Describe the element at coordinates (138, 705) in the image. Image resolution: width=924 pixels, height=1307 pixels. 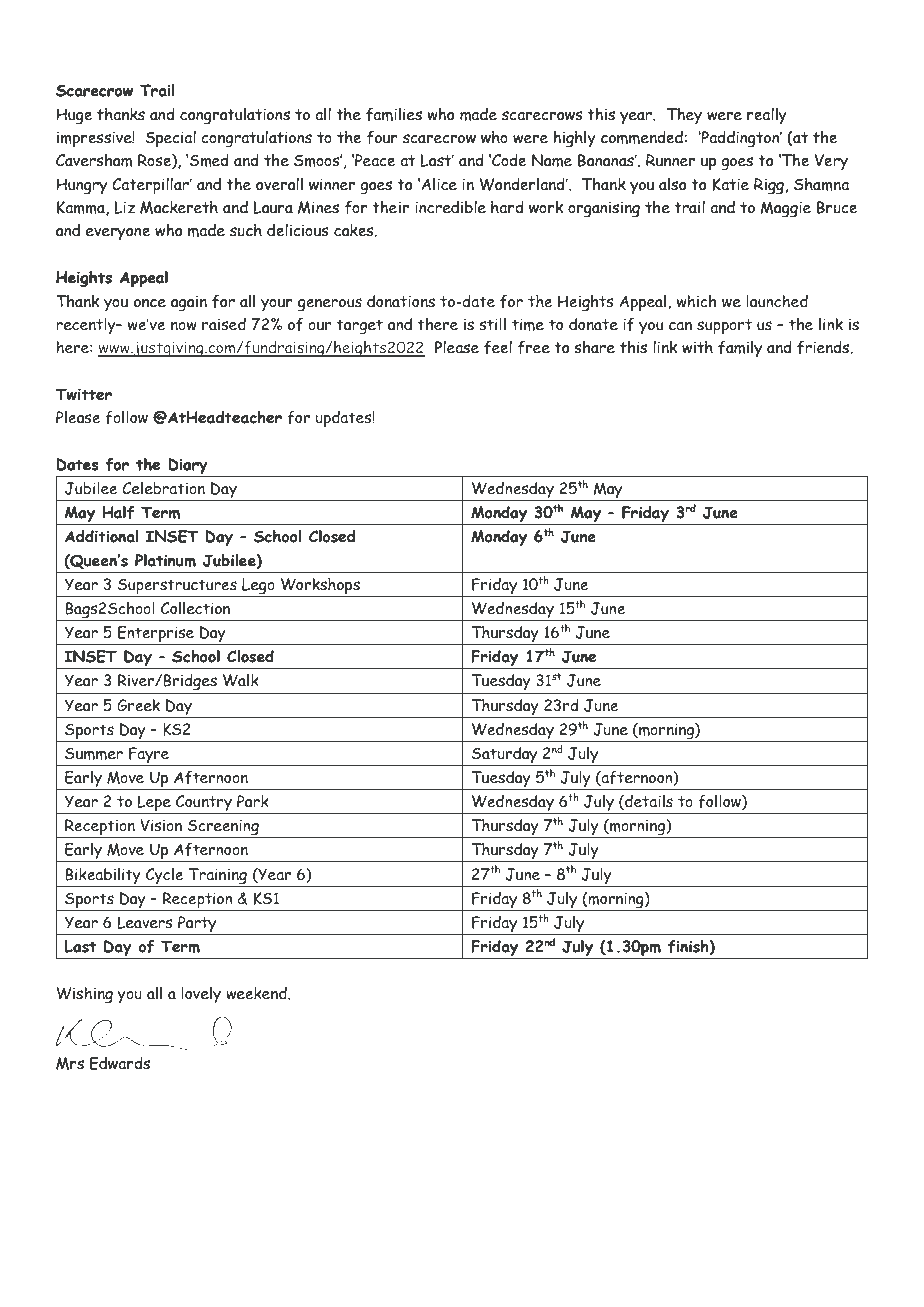
I see `Greek` at that location.
